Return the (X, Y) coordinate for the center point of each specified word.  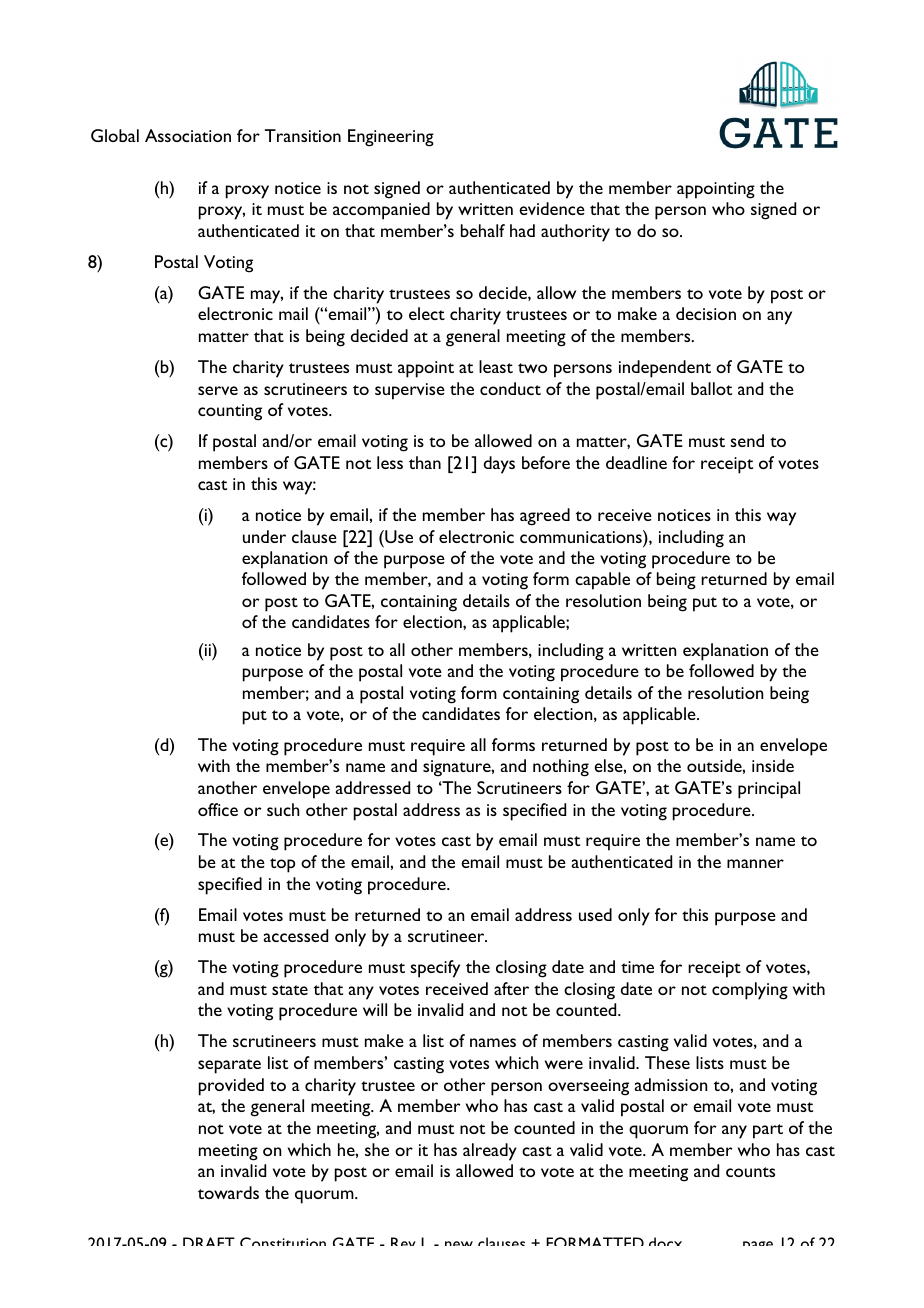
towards (228, 1192)
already (490, 1152)
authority (575, 233)
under (264, 536)
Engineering (391, 138)
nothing (561, 768)
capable (602, 581)
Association (188, 135)
